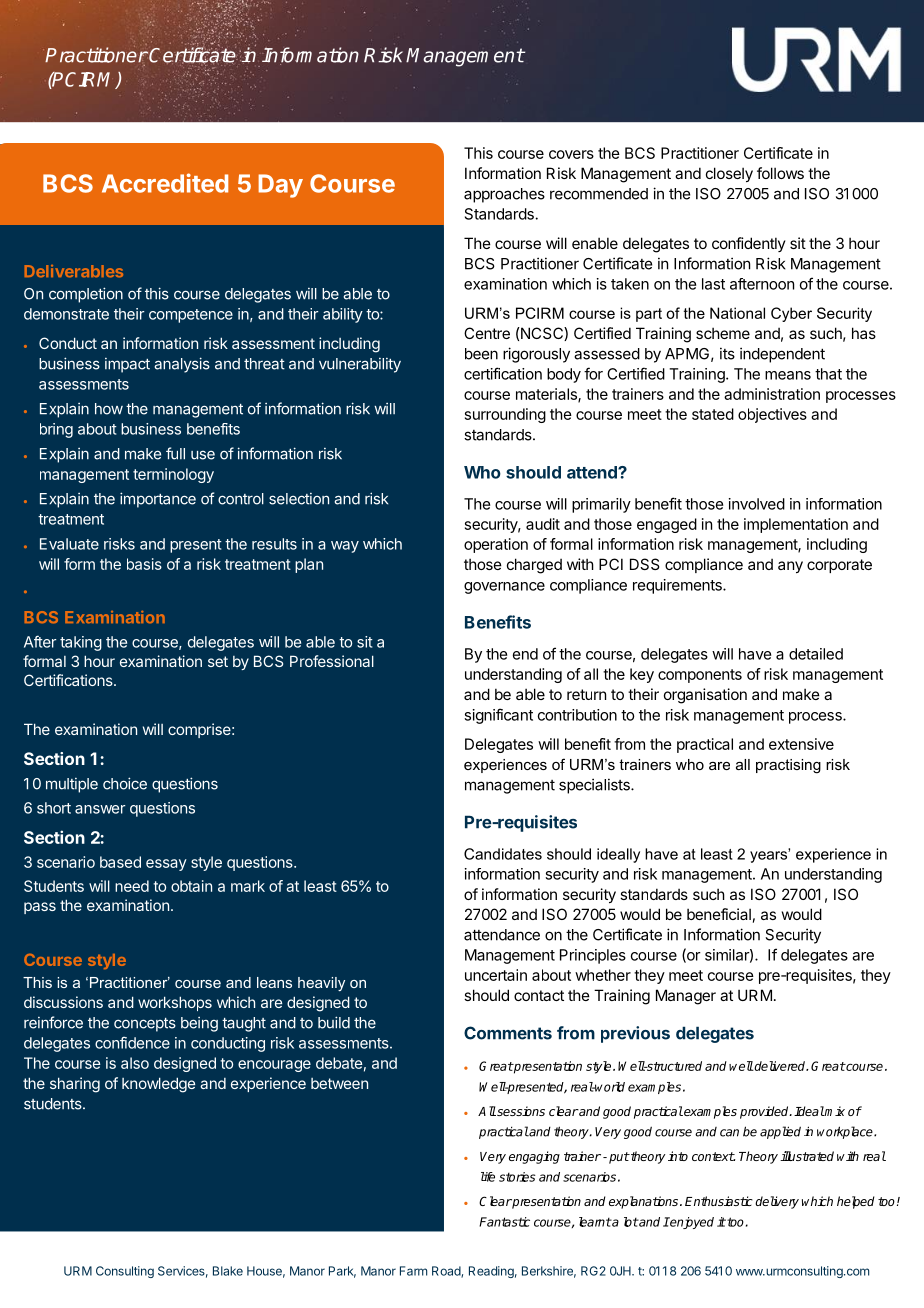 This document has height=1308, width=924. What do you see at coordinates (780, 173) in the document?
I see `follows` at bounding box center [780, 173].
